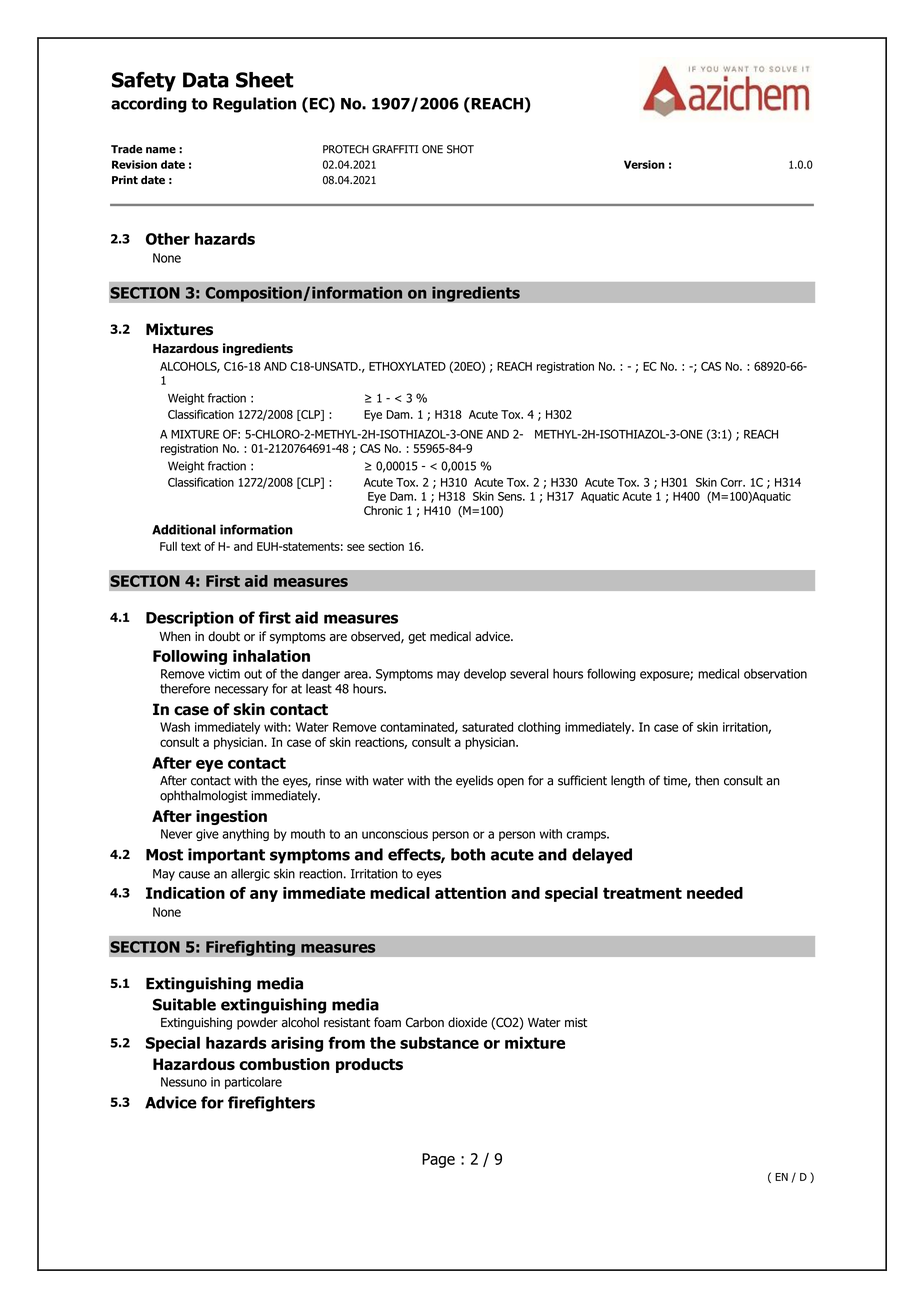  What do you see at coordinates (644, 164) in the page?
I see `Version` at bounding box center [644, 164].
